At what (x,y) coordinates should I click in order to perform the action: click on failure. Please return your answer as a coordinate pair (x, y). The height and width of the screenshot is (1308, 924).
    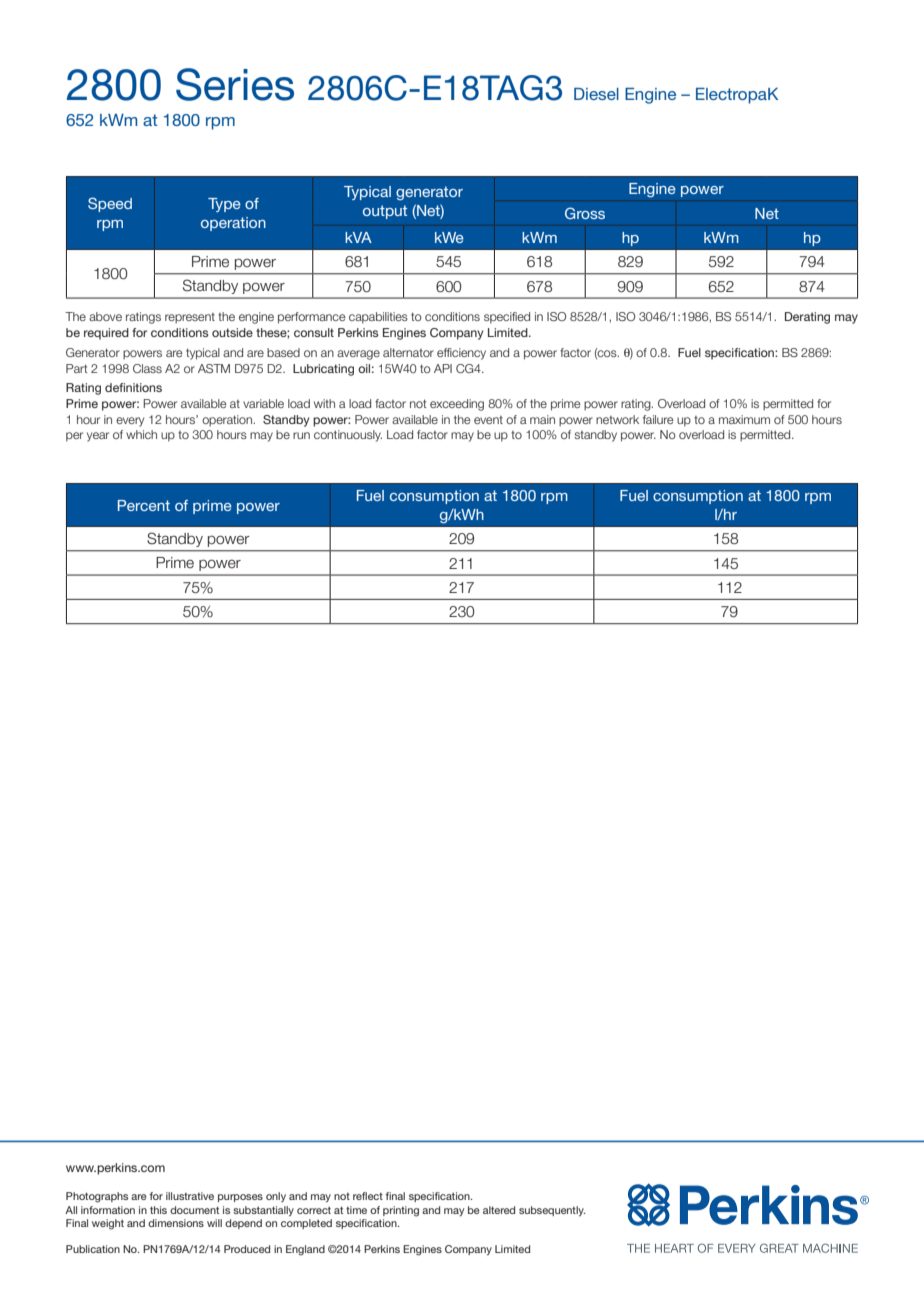
    Looking at the image, I should click on (658, 419).
